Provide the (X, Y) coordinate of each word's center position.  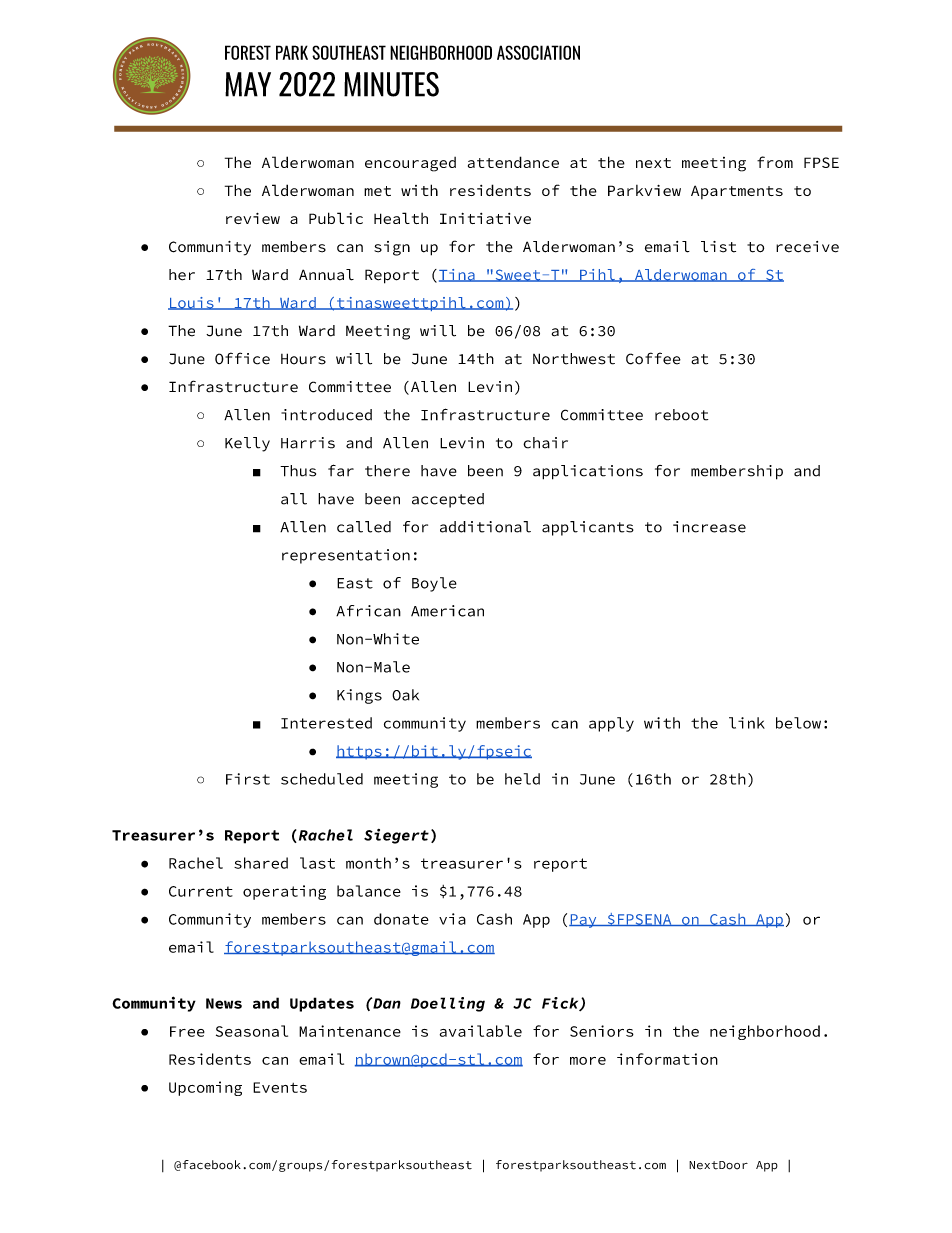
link (747, 723)
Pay (584, 921)
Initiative (485, 218)
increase (709, 527)
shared (261, 863)
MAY (248, 84)
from (775, 162)
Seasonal (252, 1031)
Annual (326, 275)
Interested (326, 723)
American (447, 611)
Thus (298, 471)
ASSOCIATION (538, 52)
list (718, 247)
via (452, 919)
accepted (448, 500)
